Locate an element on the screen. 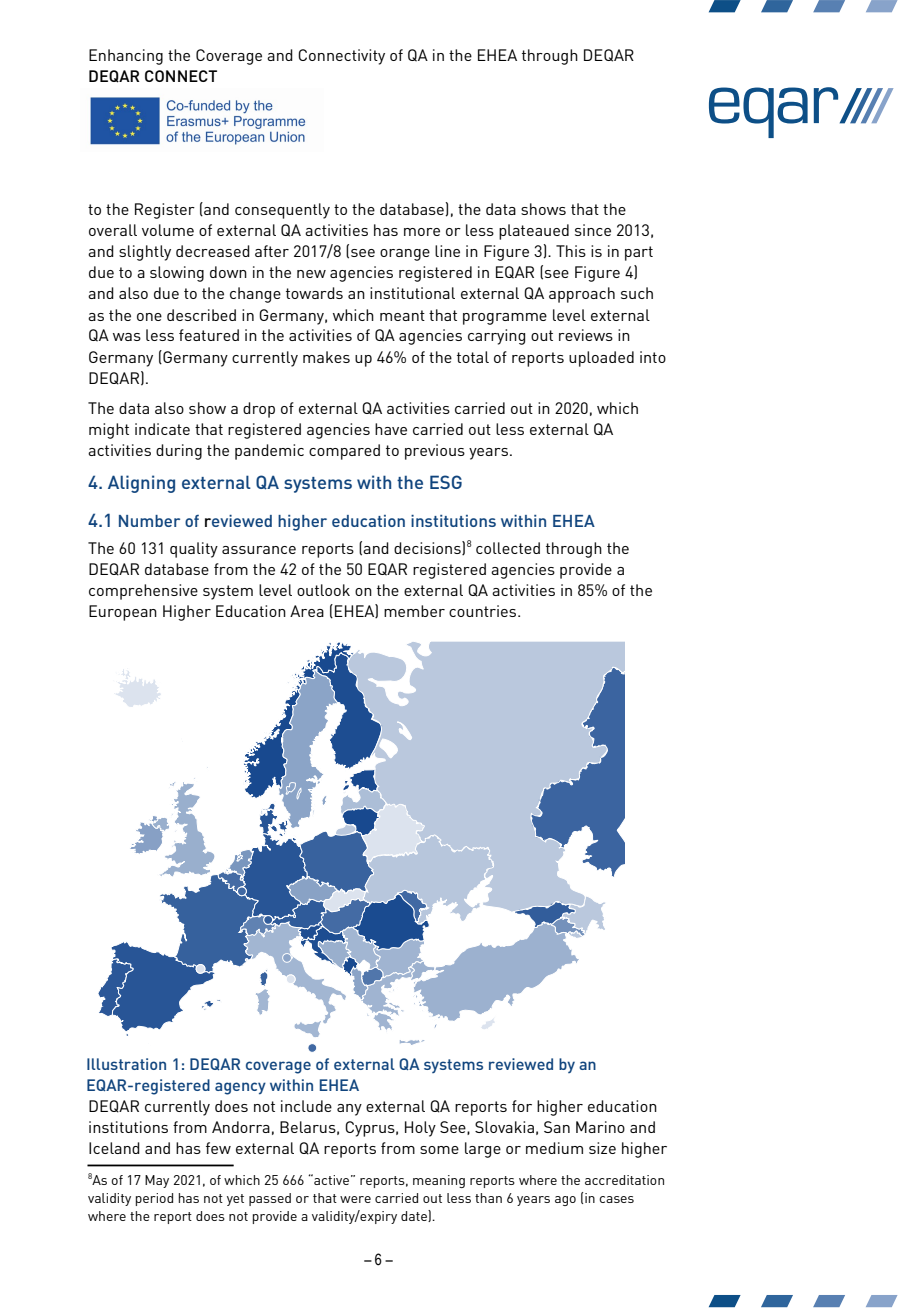 The width and height of the screenshot is (924, 1308). countries is located at coordinates (484, 611).
